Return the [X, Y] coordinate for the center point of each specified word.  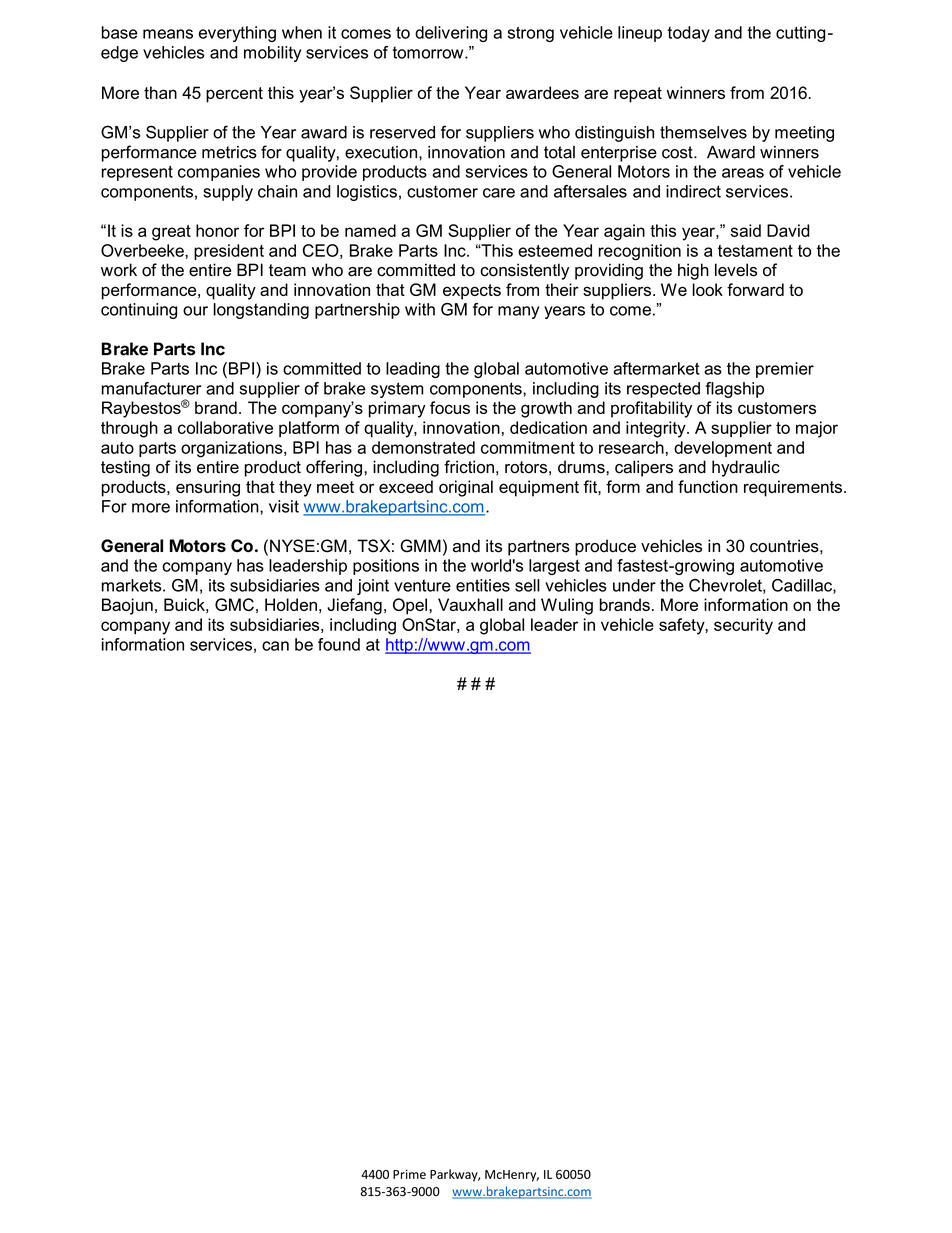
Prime [409, 1174]
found [339, 644]
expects [472, 292]
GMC [234, 604]
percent [234, 95]
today [689, 34]
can [275, 646]
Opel [410, 606]
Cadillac [803, 586]
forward [755, 289]
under [634, 585]
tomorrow [429, 52]
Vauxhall [470, 604]
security [743, 626]
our [195, 311]
